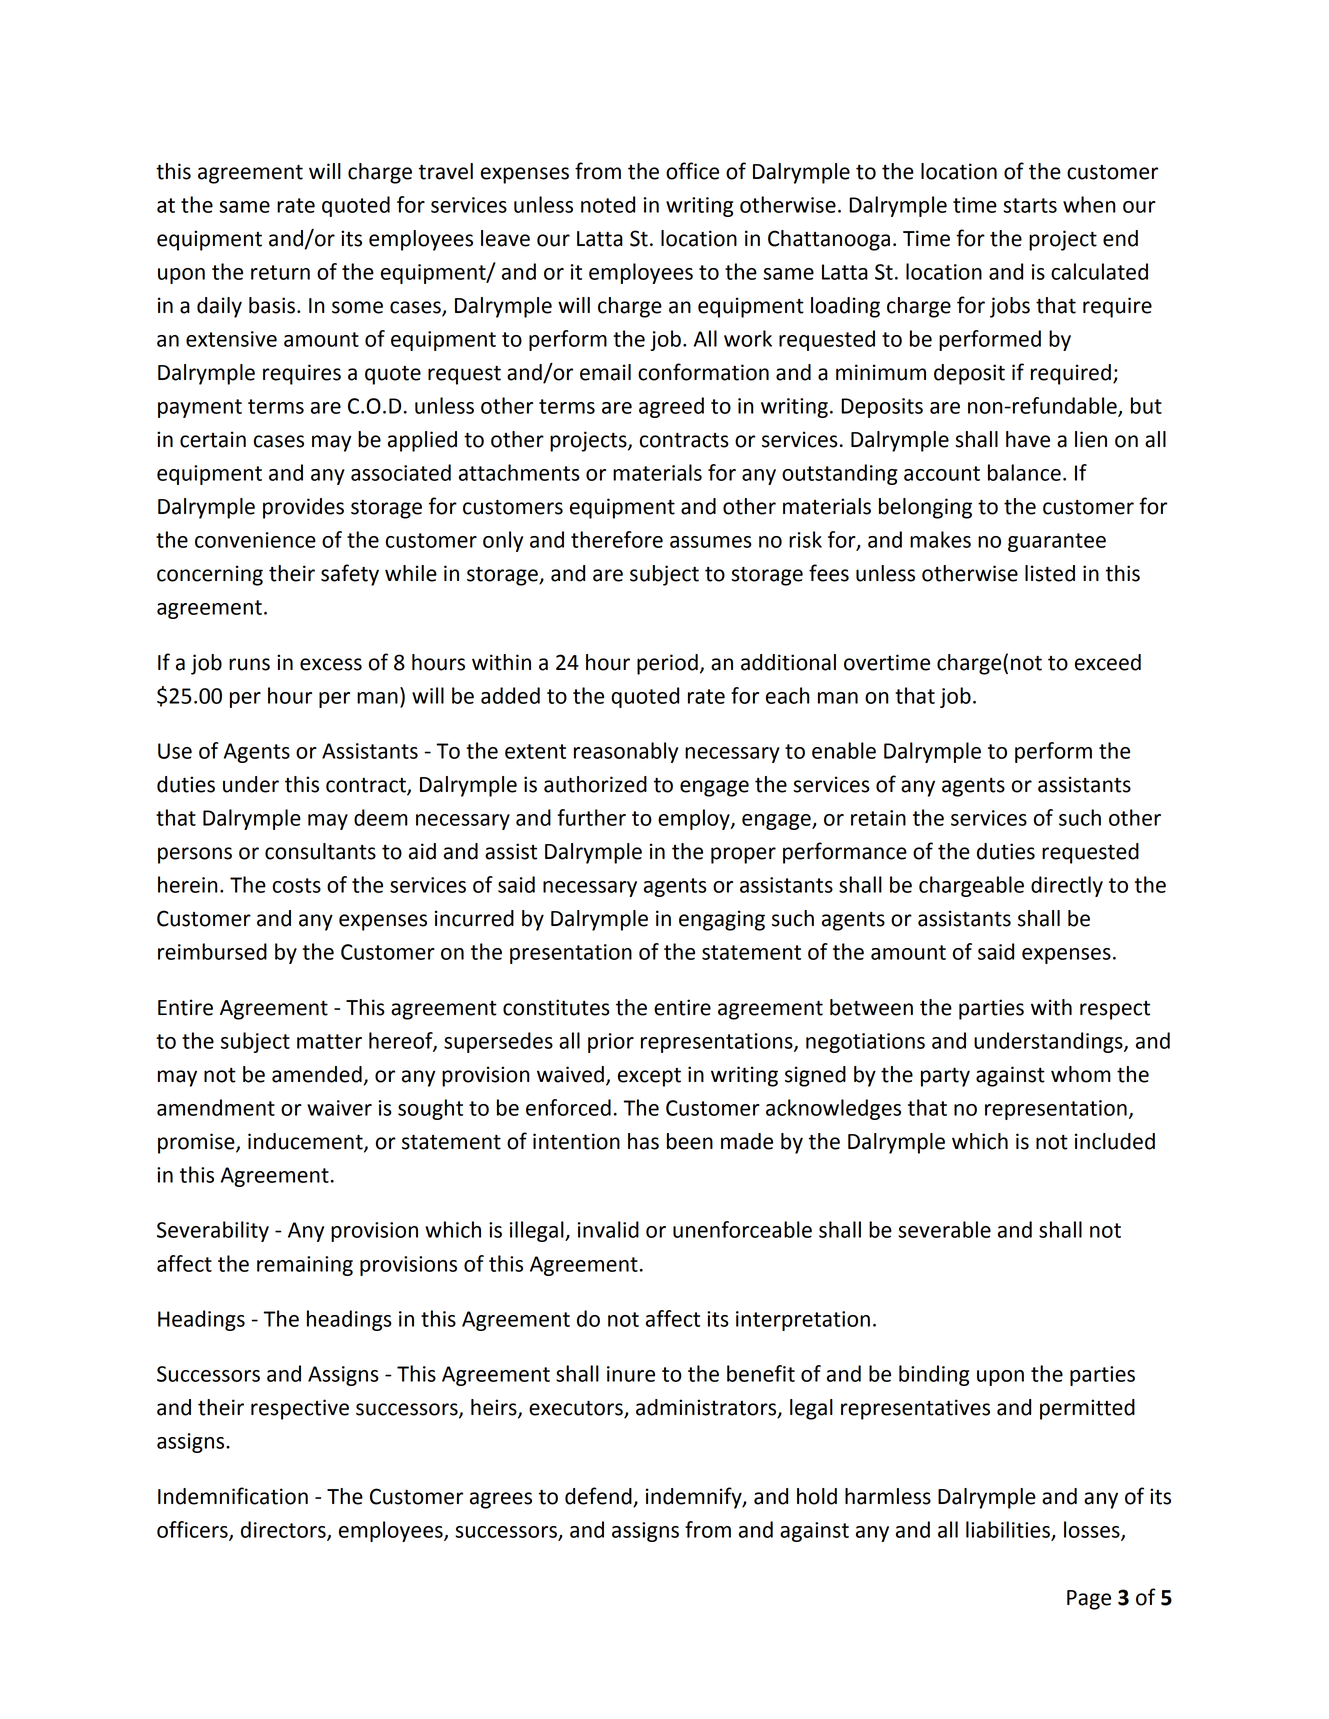  What do you see at coordinates (599, 1497) in the page?
I see `defend` at bounding box center [599, 1497].
